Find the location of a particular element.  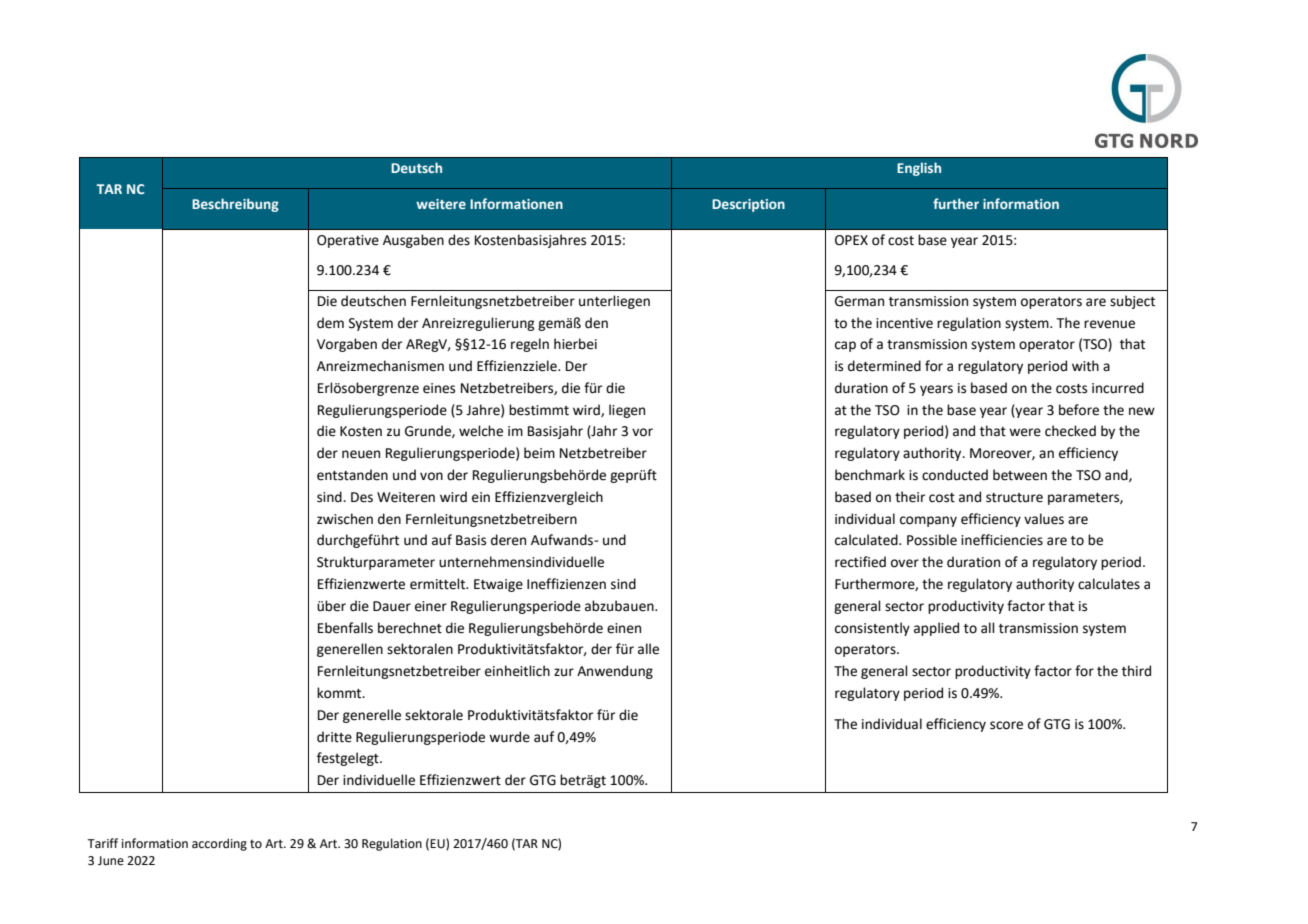

score is located at coordinates (1006, 725).
